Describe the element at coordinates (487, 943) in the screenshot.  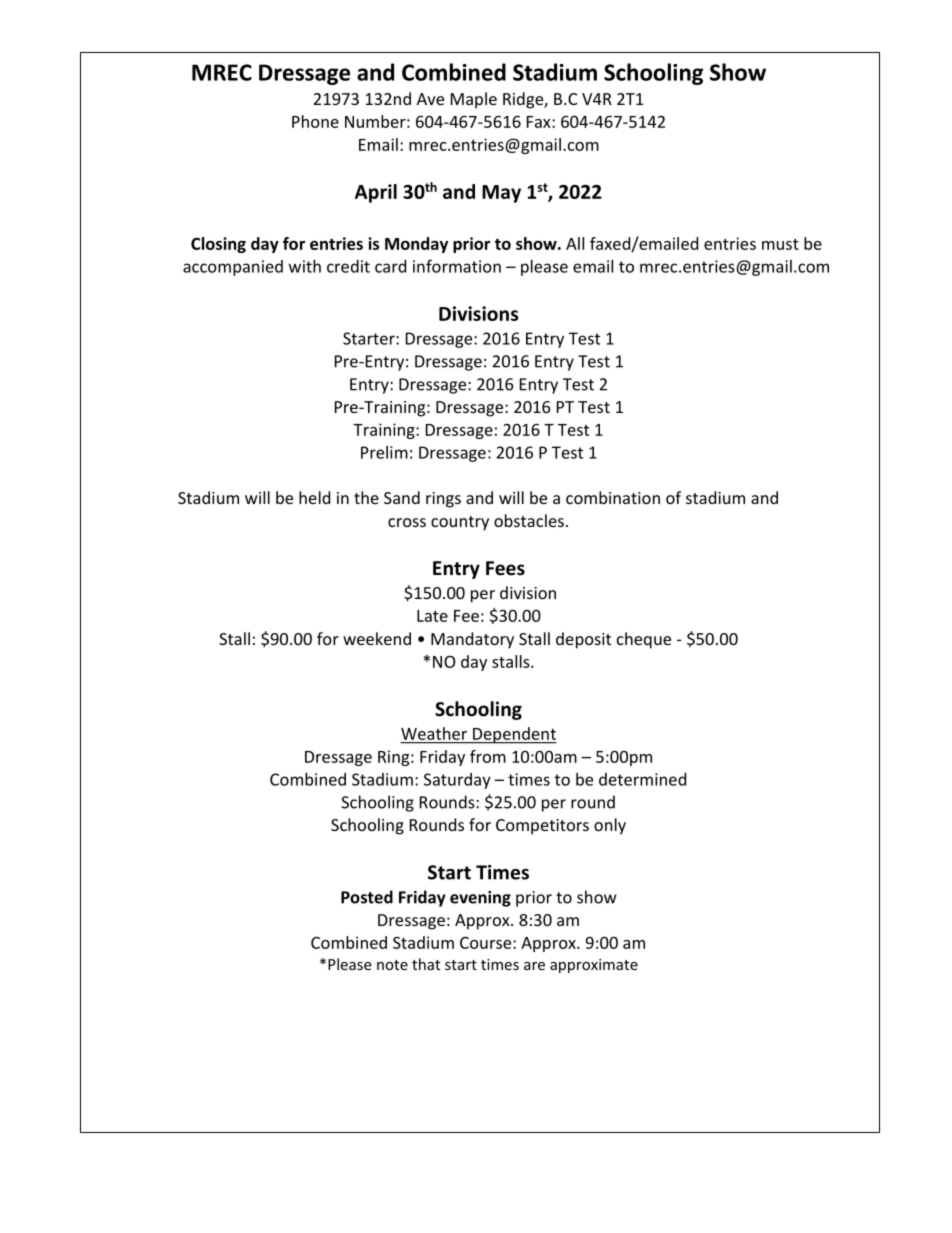
I see `Course` at that location.
